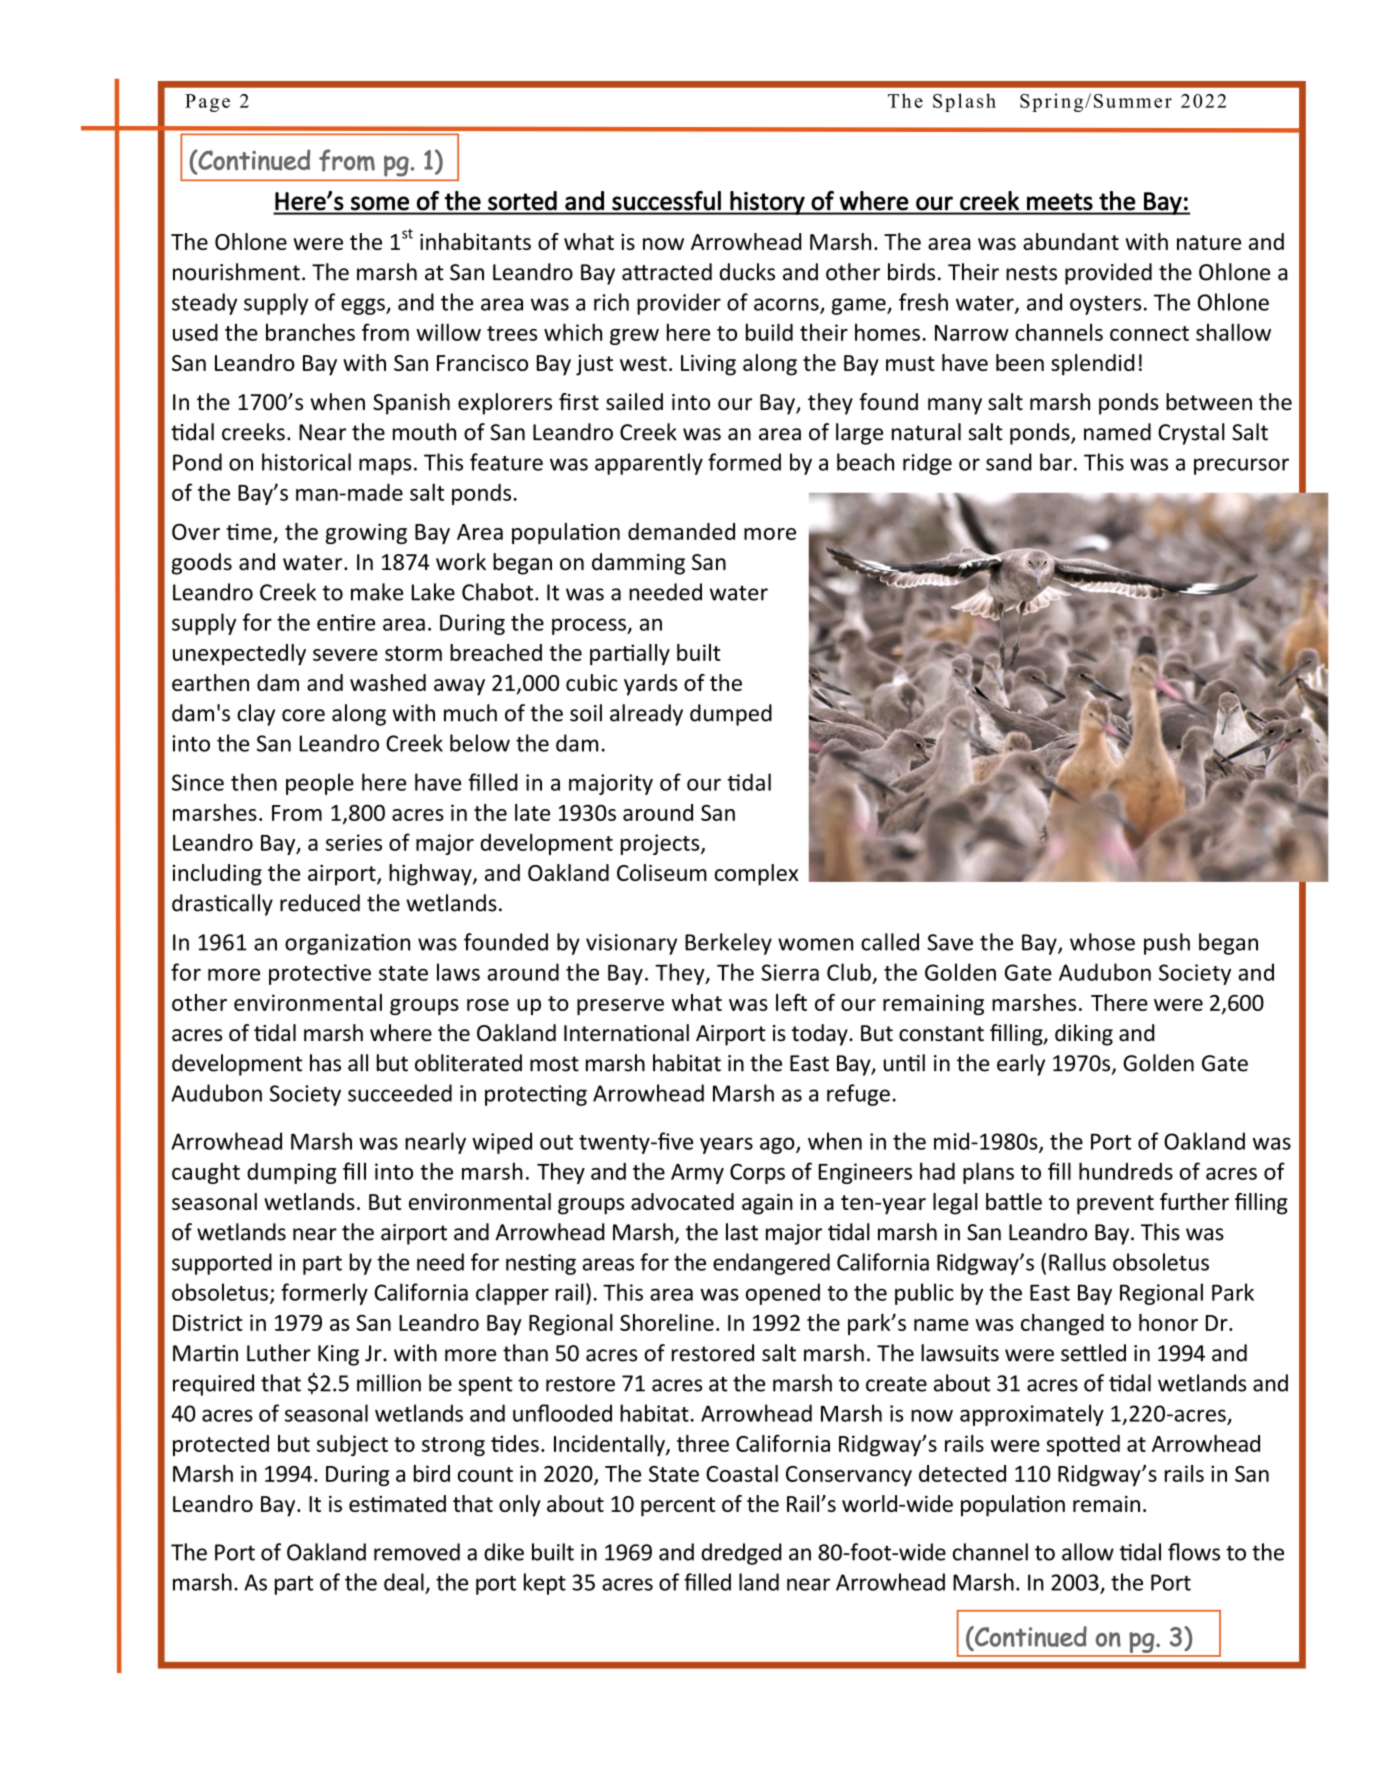 The height and width of the screenshot is (1781, 1376). I want to click on historical, so click(306, 462).
